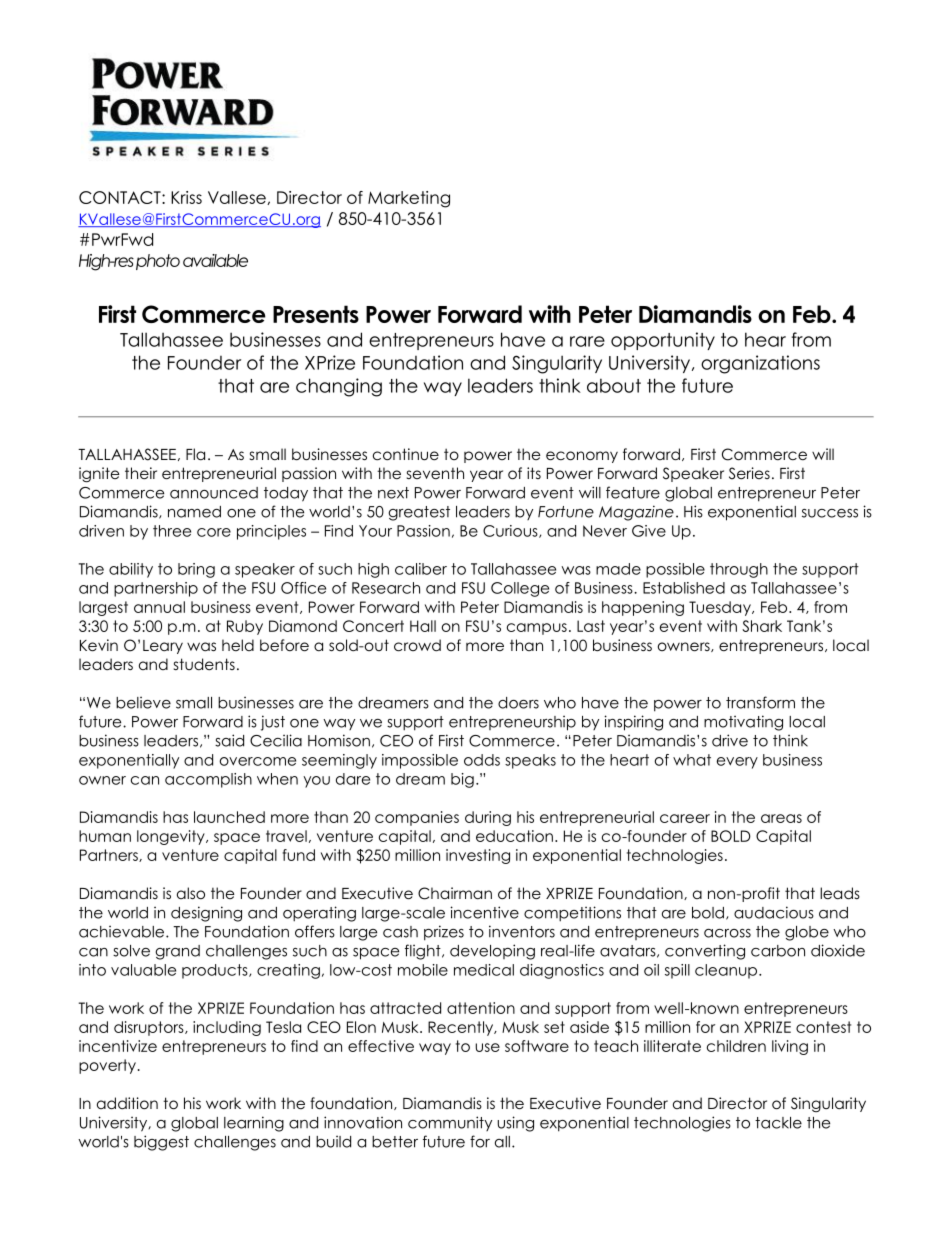 This screenshot has height=1233, width=952. I want to click on students, so click(204, 664).
